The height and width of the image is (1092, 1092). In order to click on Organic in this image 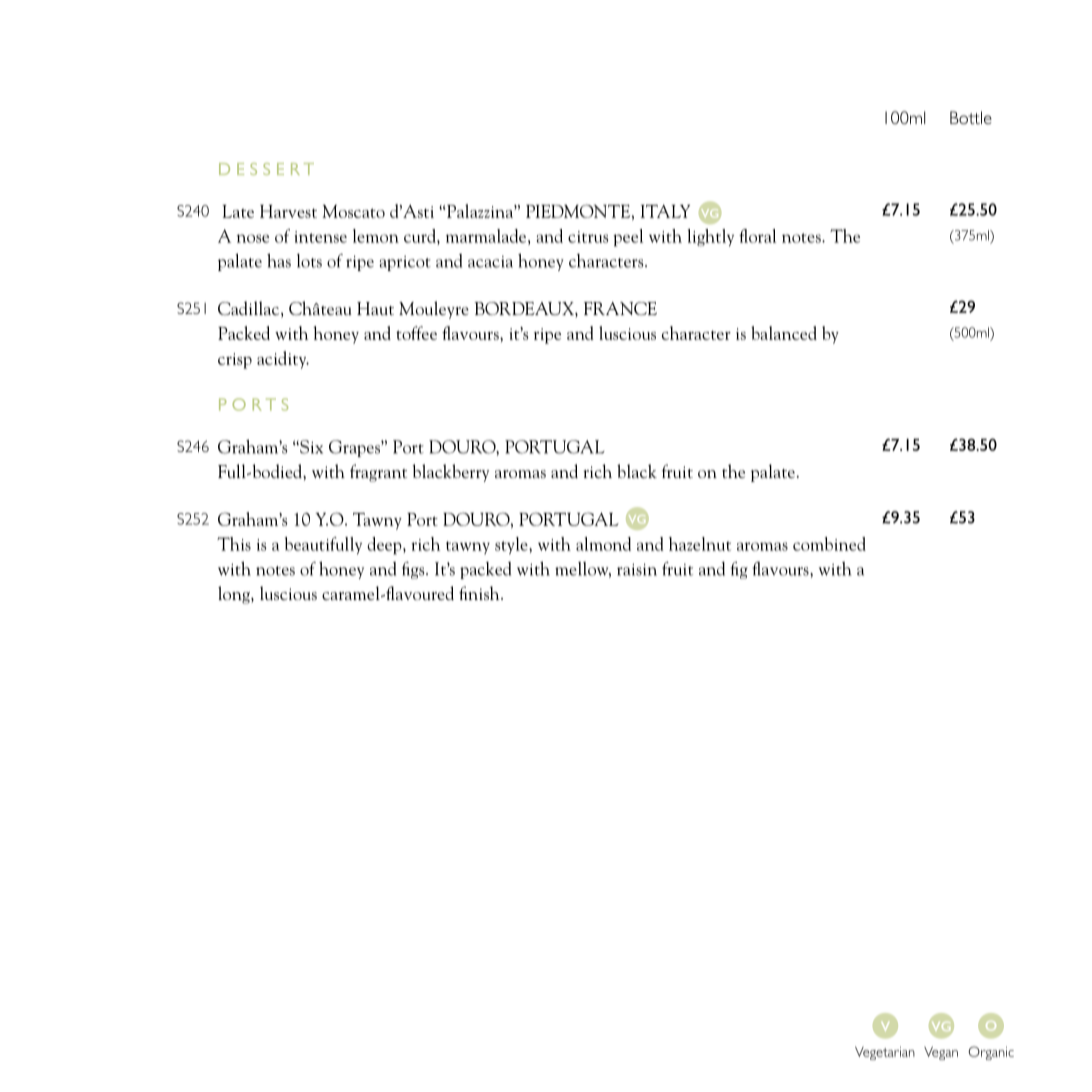, I will do `click(991, 1053)`.
